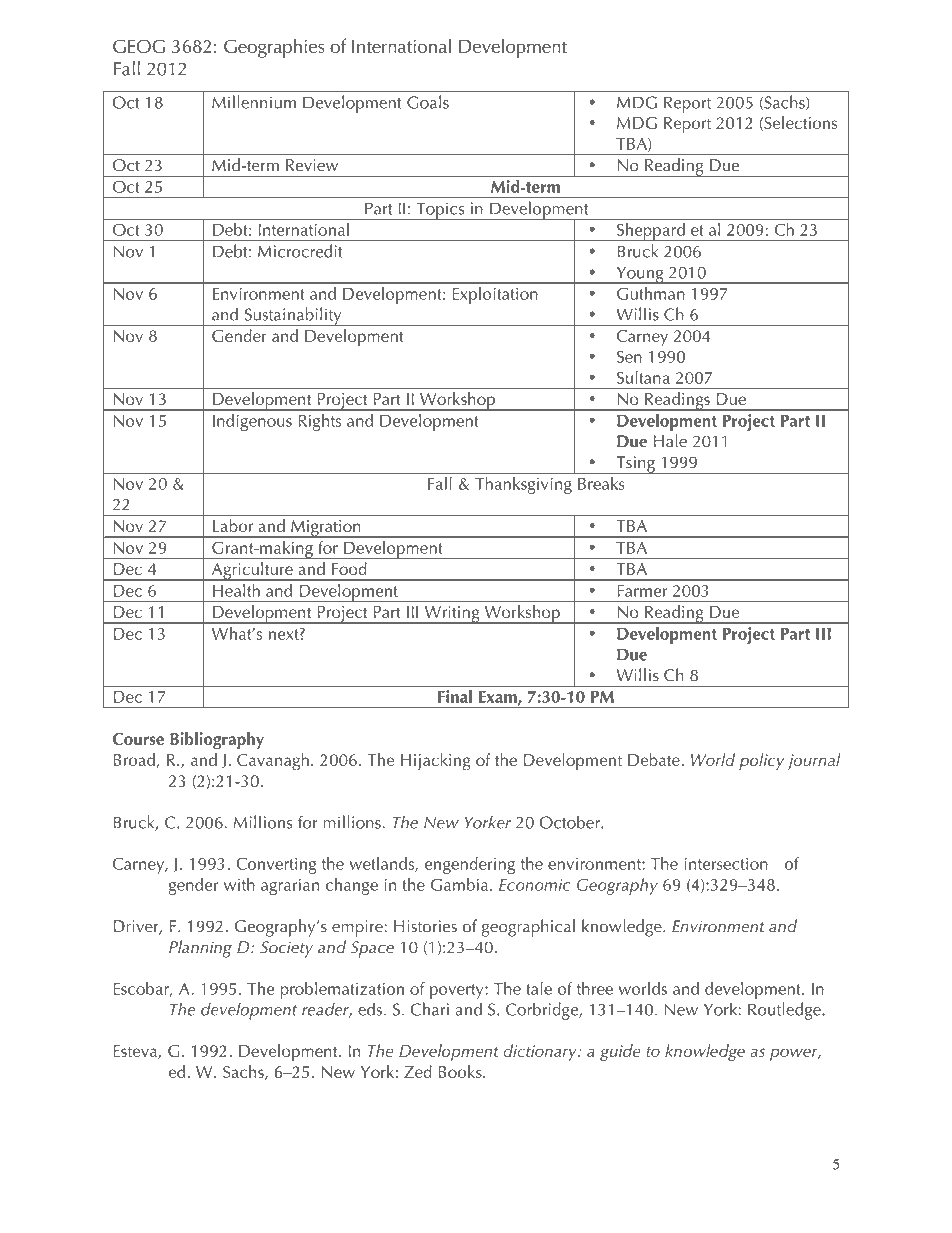  What do you see at coordinates (726, 864) in the image?
I see `intersection` at bounding box center [726, 864].
